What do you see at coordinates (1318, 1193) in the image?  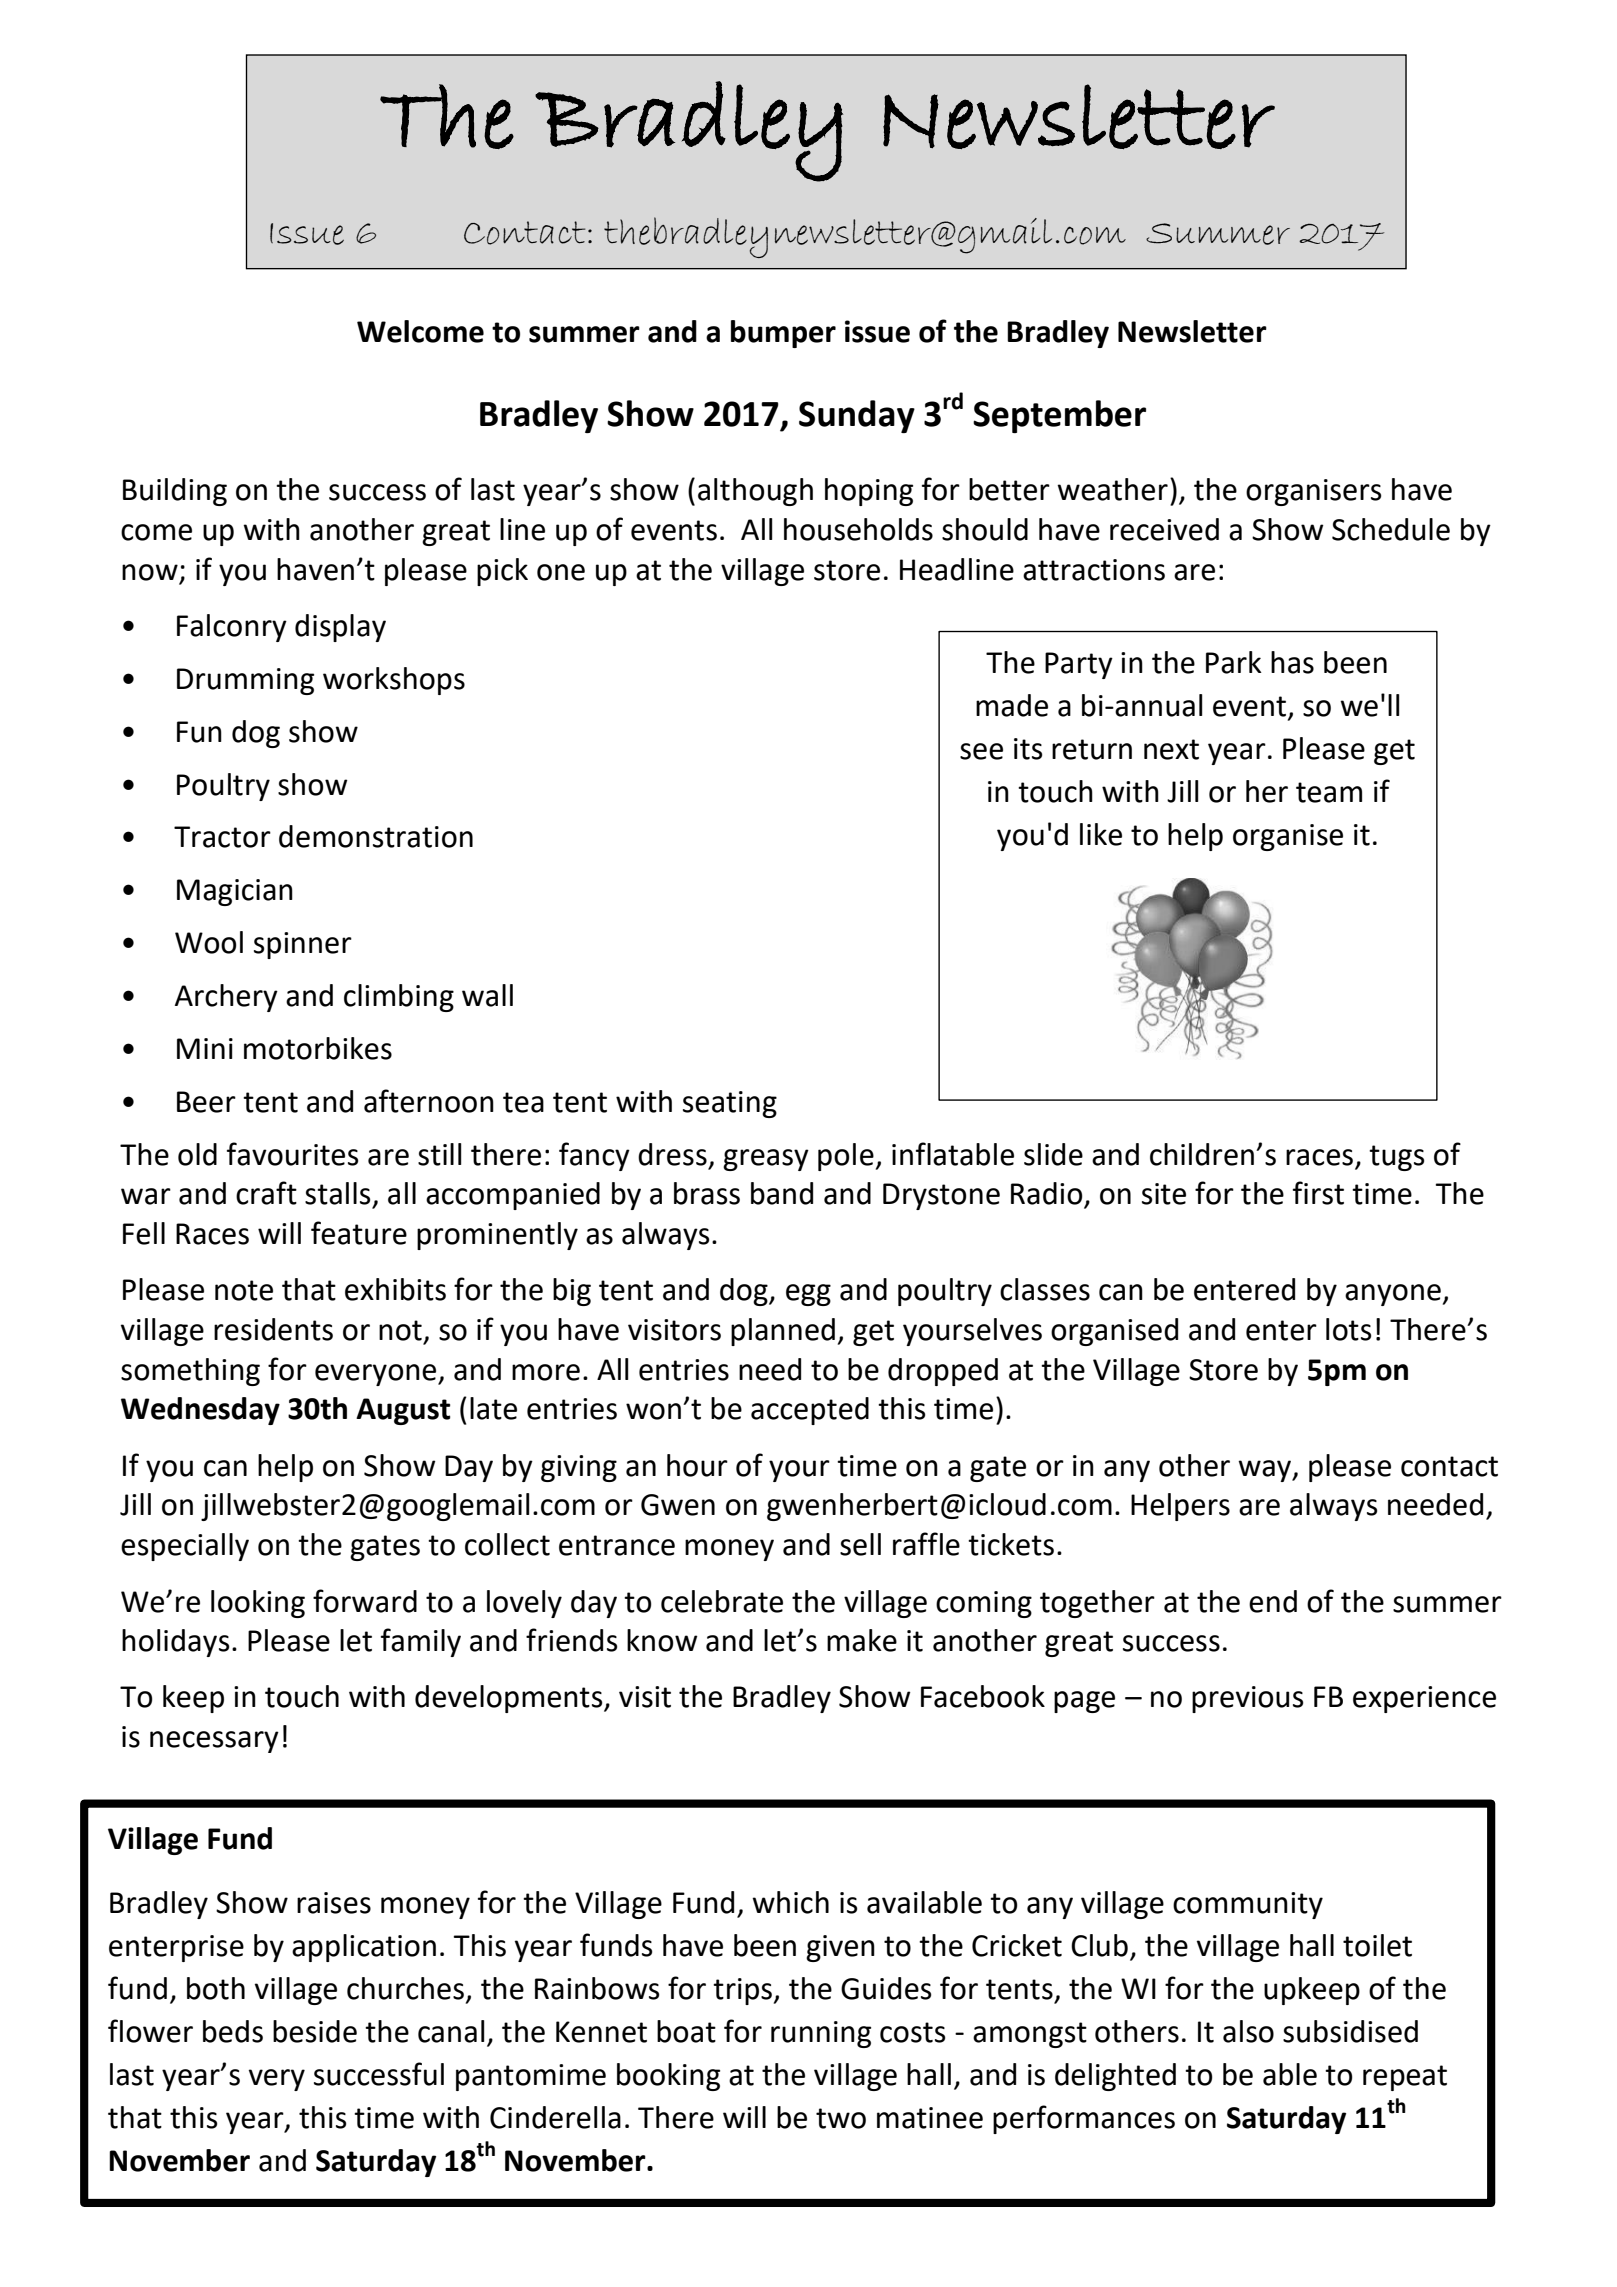 I see `first` at bounding box center [1318, 1193].
